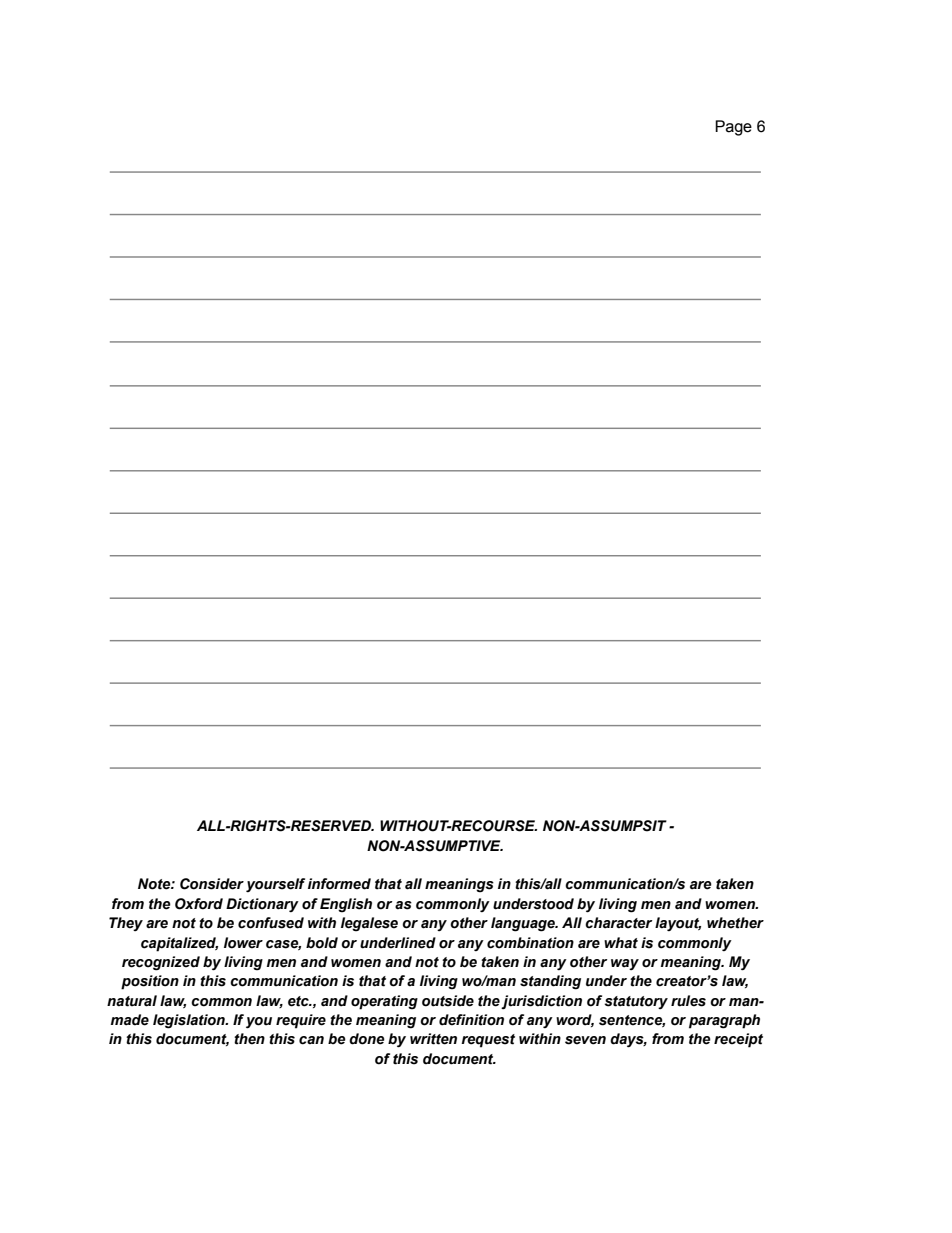  What do you see at coordinates (619, 923) in the screenshot?
I see `character` at bounding box center [619, 923].
